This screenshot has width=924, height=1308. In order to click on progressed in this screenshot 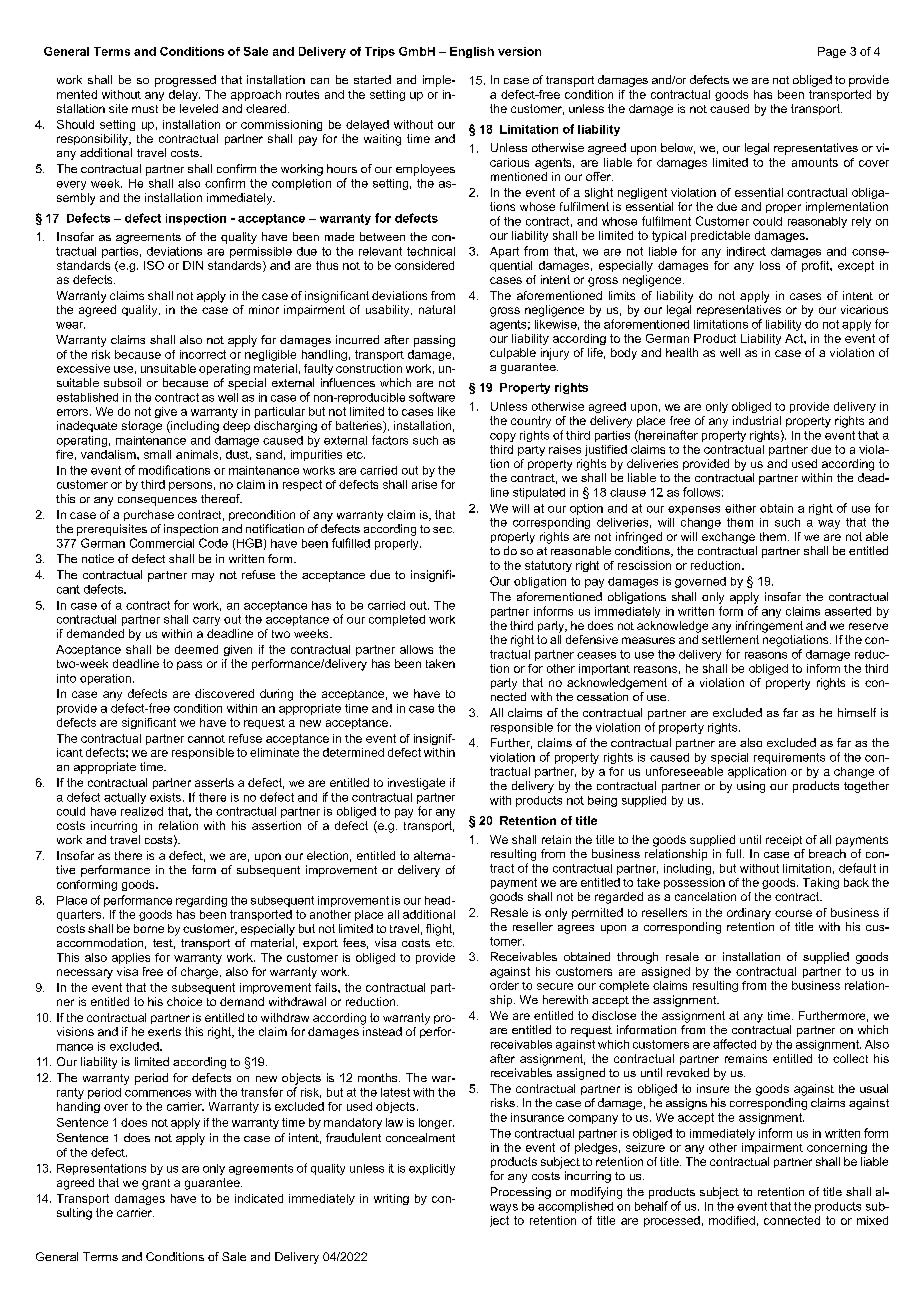, I will do `click(185, 81)`.
